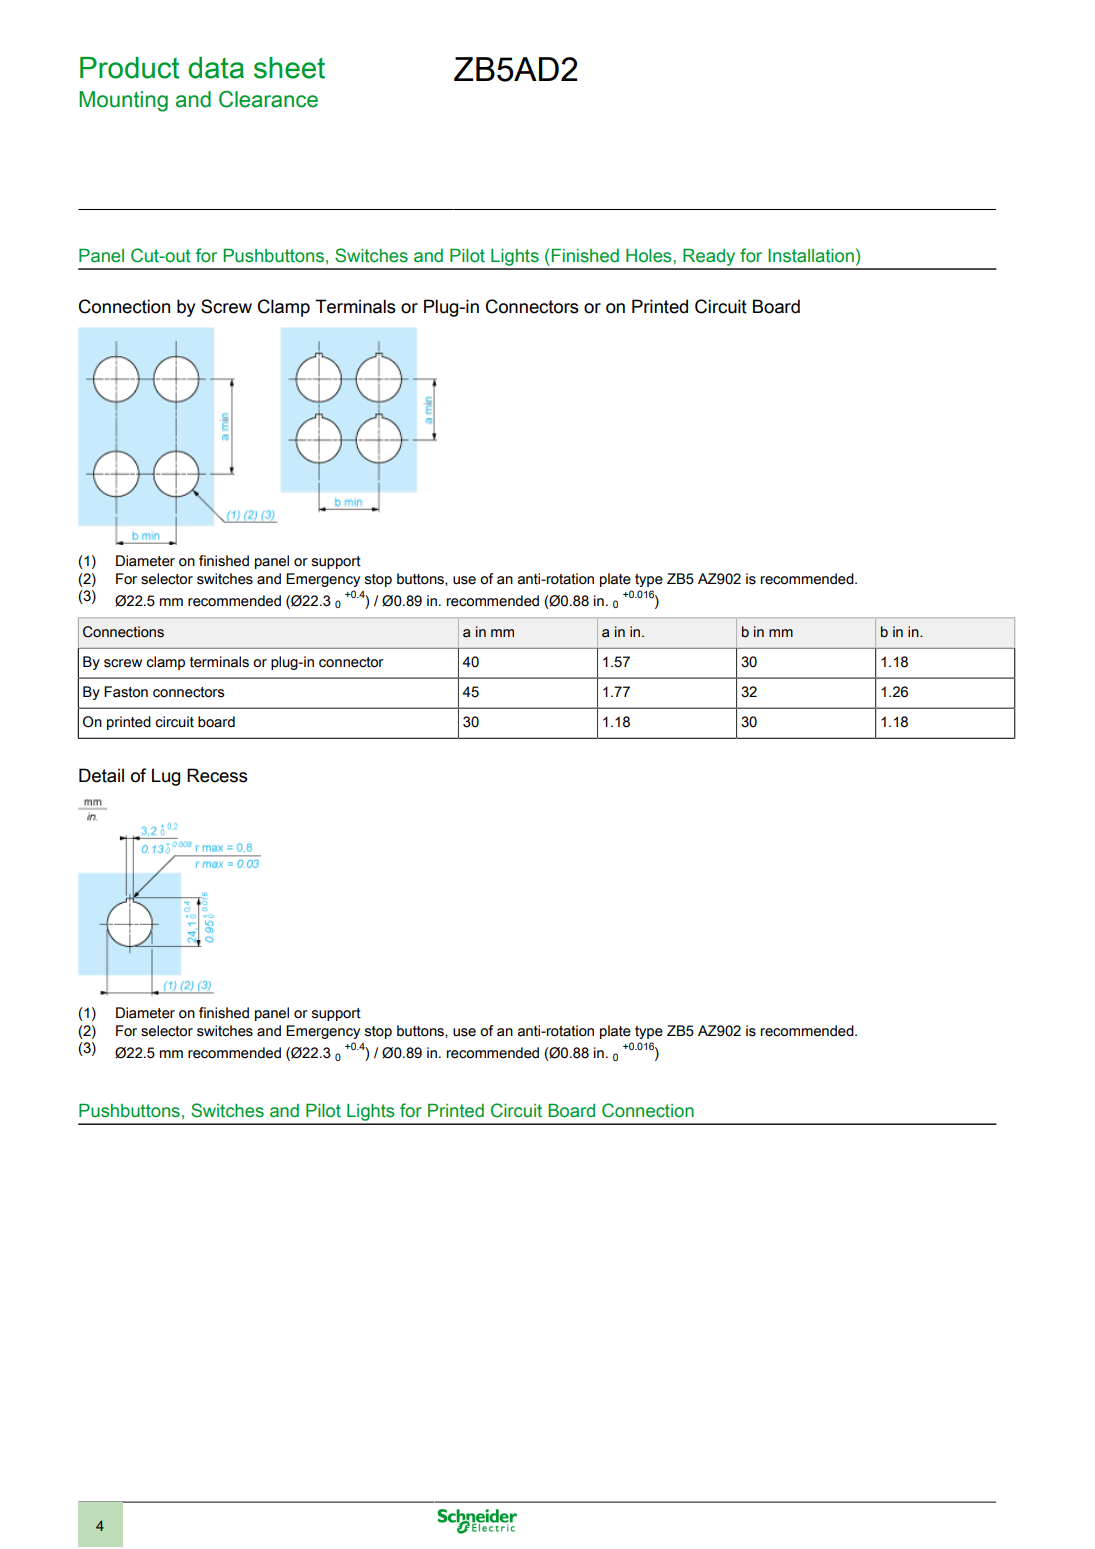 The width and height of the document is (1095, 1549). Describe the element at coordinates (130, 68) in the document. I see `Product` at that location.
